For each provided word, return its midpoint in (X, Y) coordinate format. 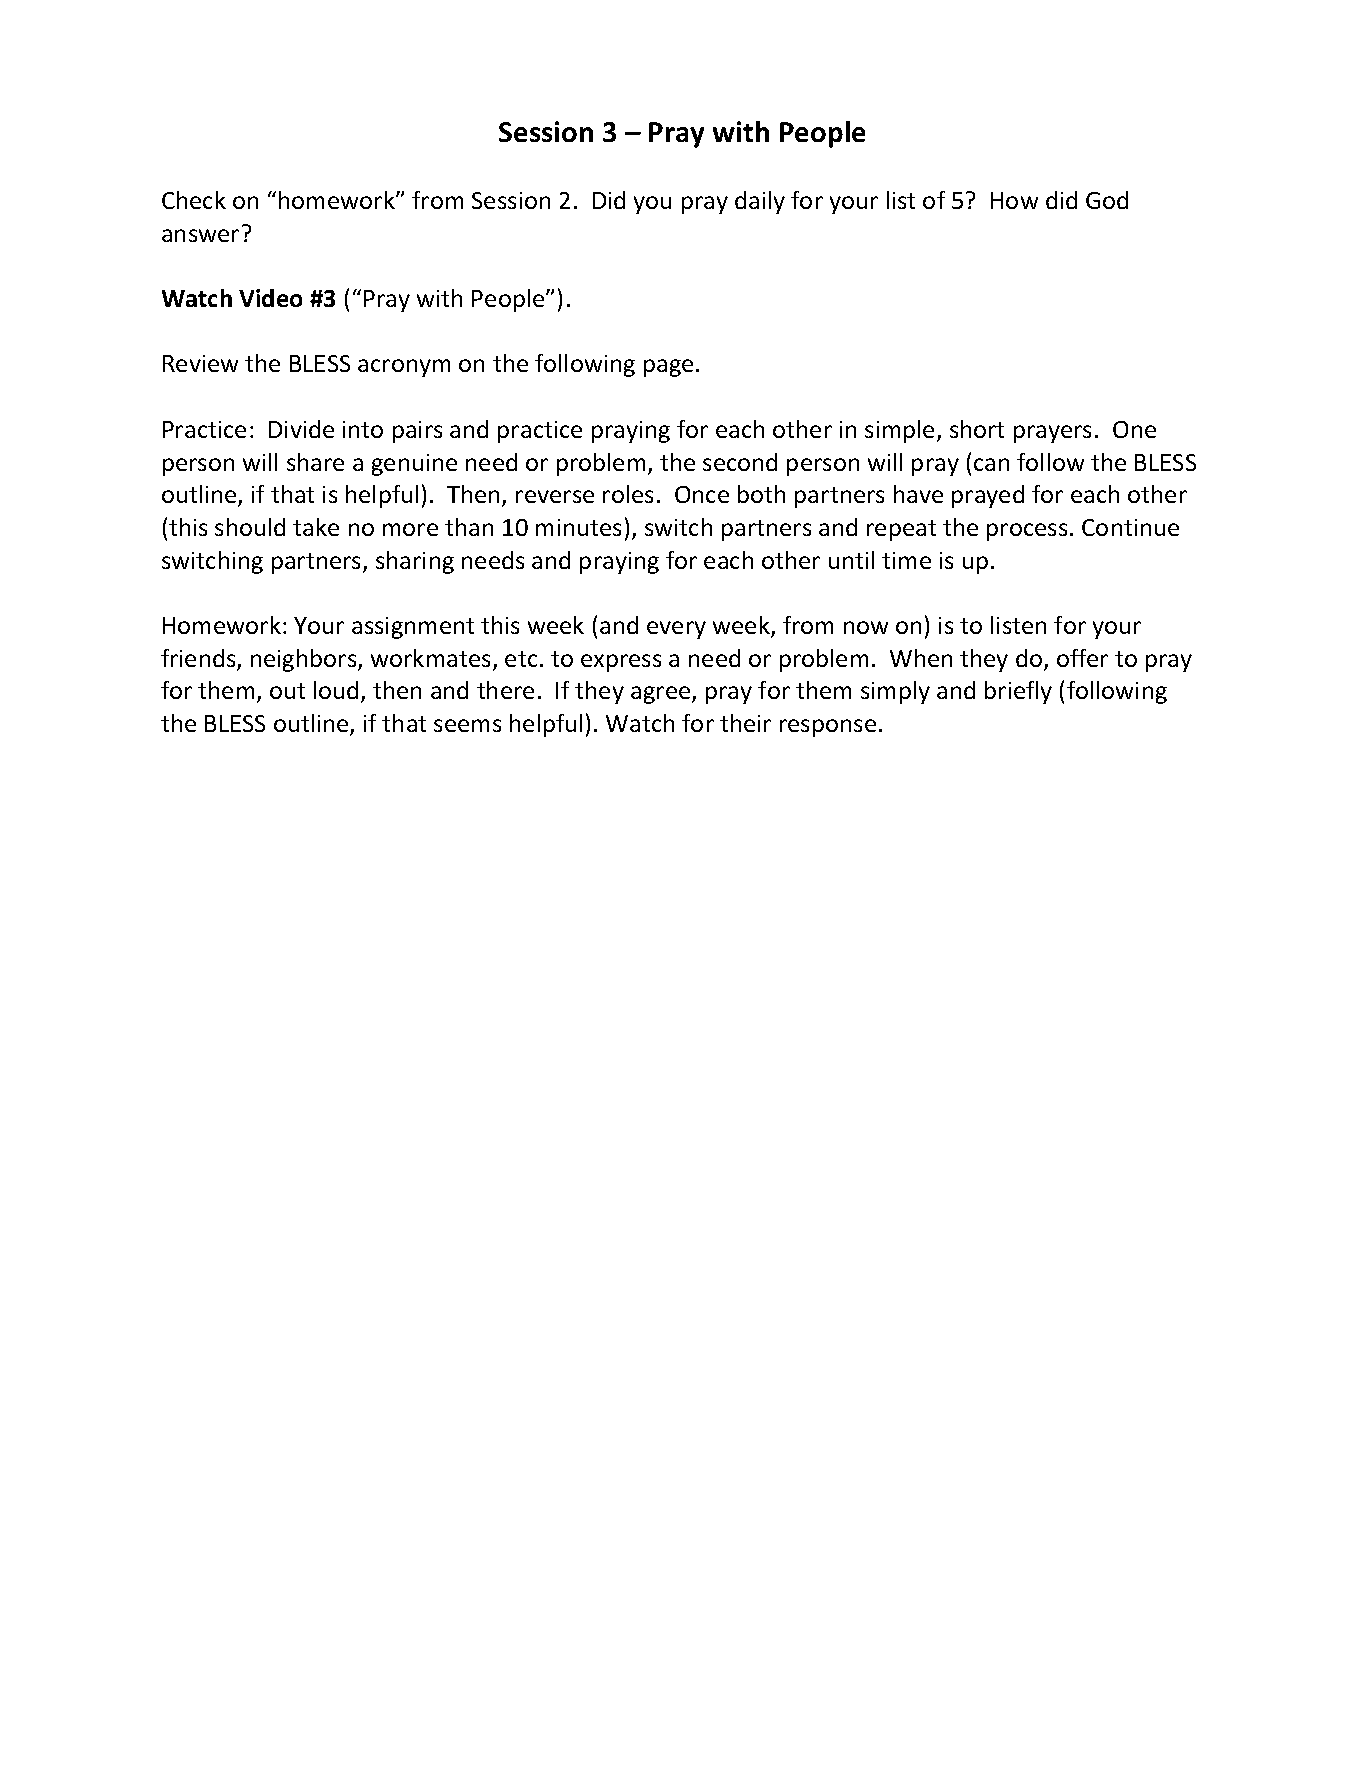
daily (760, 202)
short (977, 429)
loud (336, 690)
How (1014, 200)
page (668, 368)
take (316, 527)
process (1027, 532)
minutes (578, 527)
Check (194, 200)
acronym (404, 368)
